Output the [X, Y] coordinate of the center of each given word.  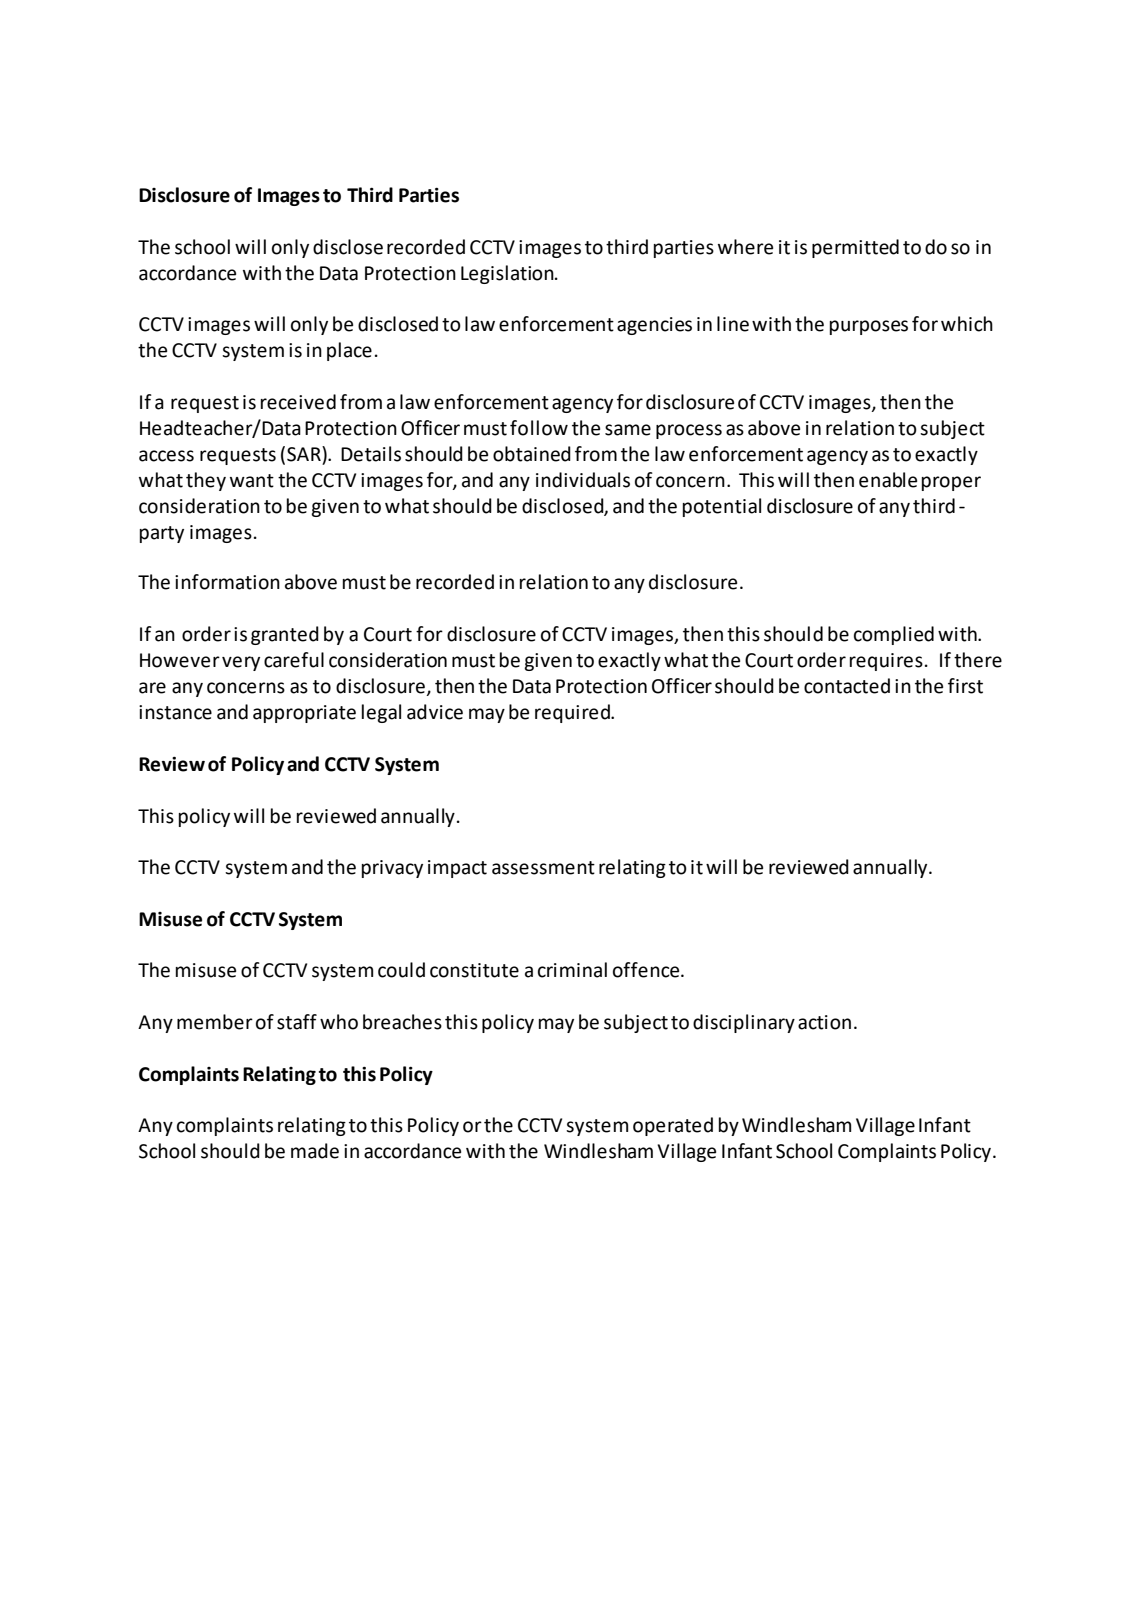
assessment [543, 868]
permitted [855, 248]
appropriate [304, 714]
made [315, 1151]
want [252, 481]
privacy [392, 869]
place [349, 351]
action [824, 1022]
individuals [583, 480]
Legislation [508, 274]
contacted [847, 686]
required [573, 713]
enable [888, 480]
